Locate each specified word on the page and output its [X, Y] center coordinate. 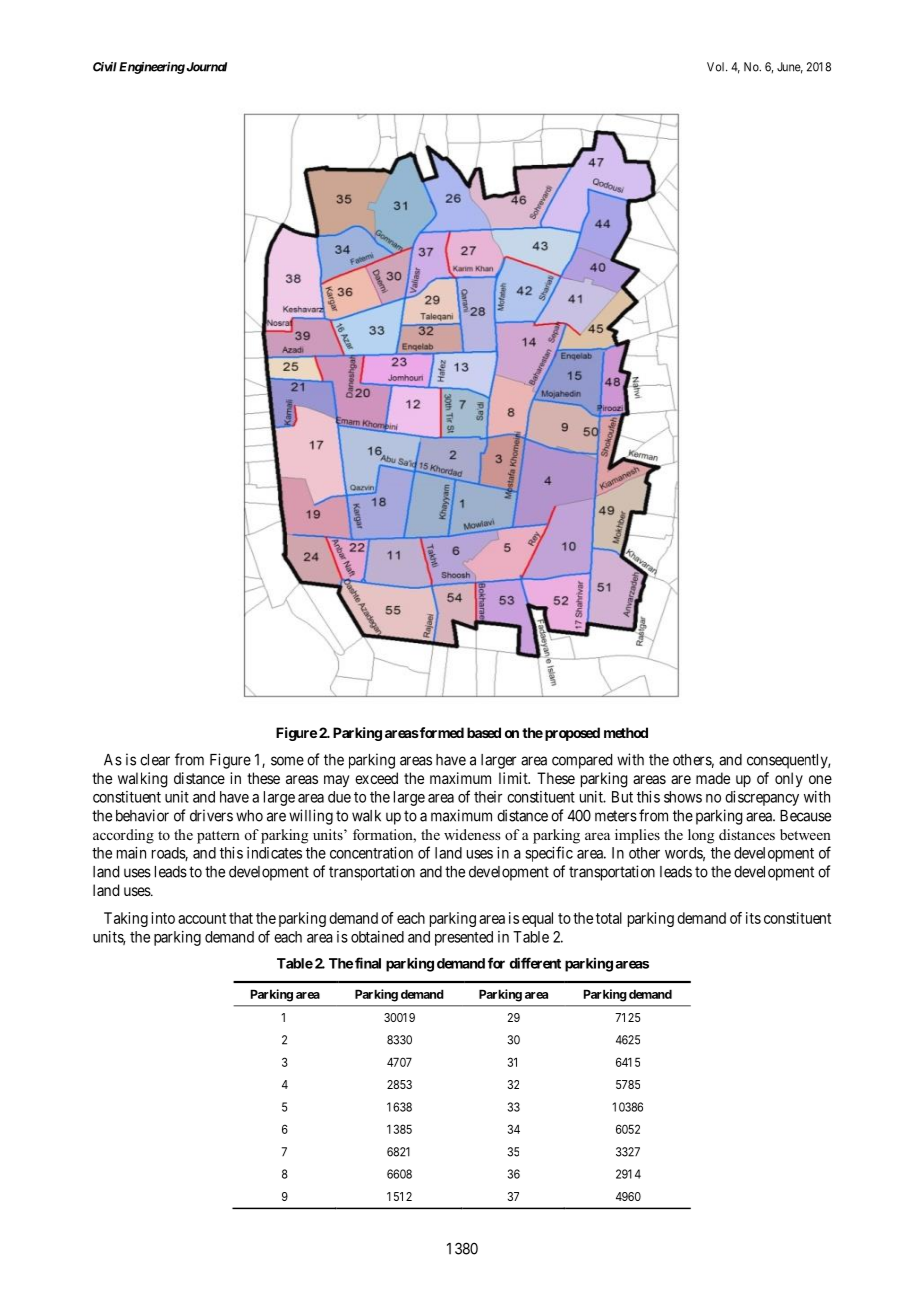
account [202, 918]
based [484, 732]
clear [155, 760]
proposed [572, 734]
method [626, 732]
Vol [717, 67]
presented [464, 938]
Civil [105, 67]
